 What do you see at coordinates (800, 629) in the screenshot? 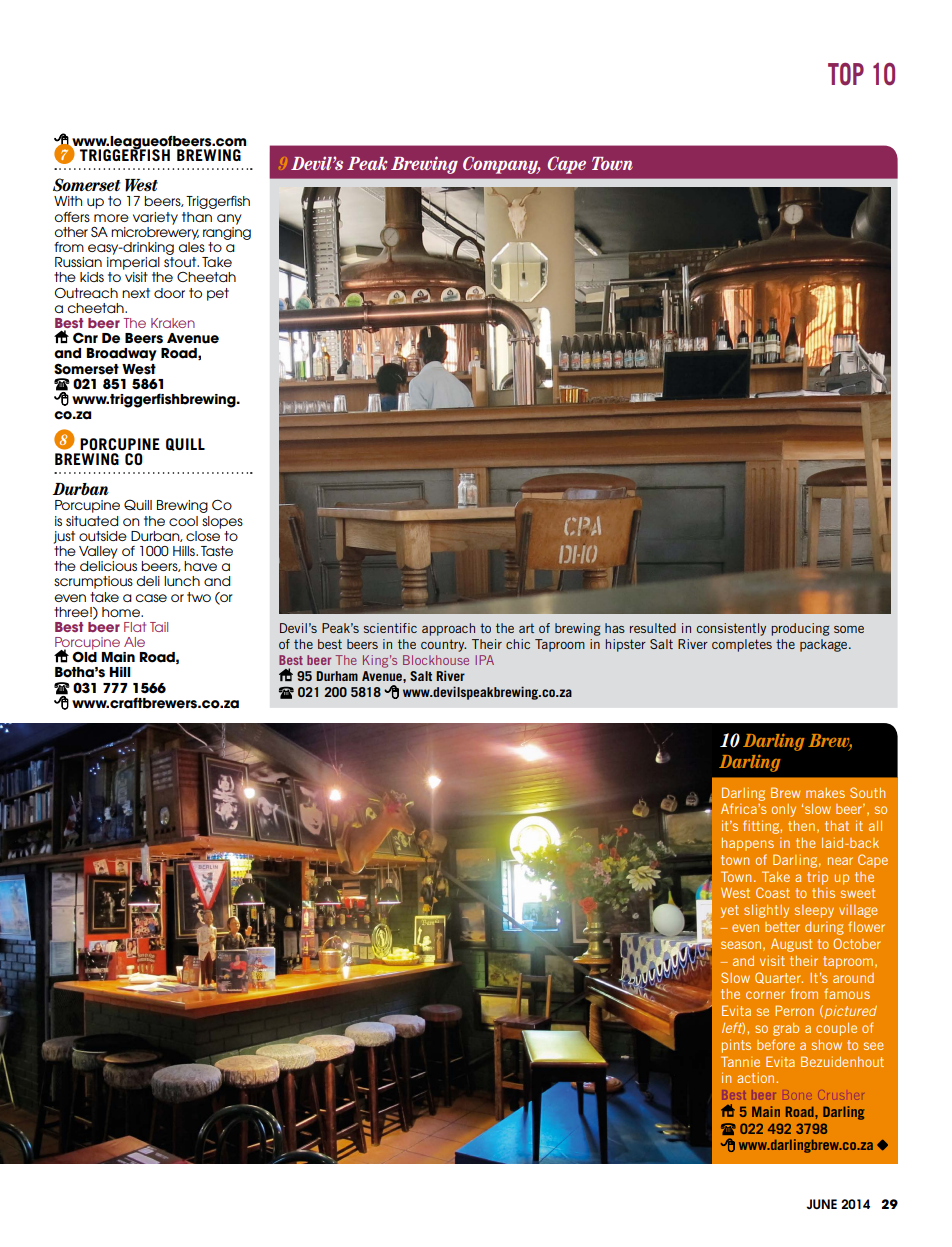
I see `producing` at bounding box center [800, 629].
